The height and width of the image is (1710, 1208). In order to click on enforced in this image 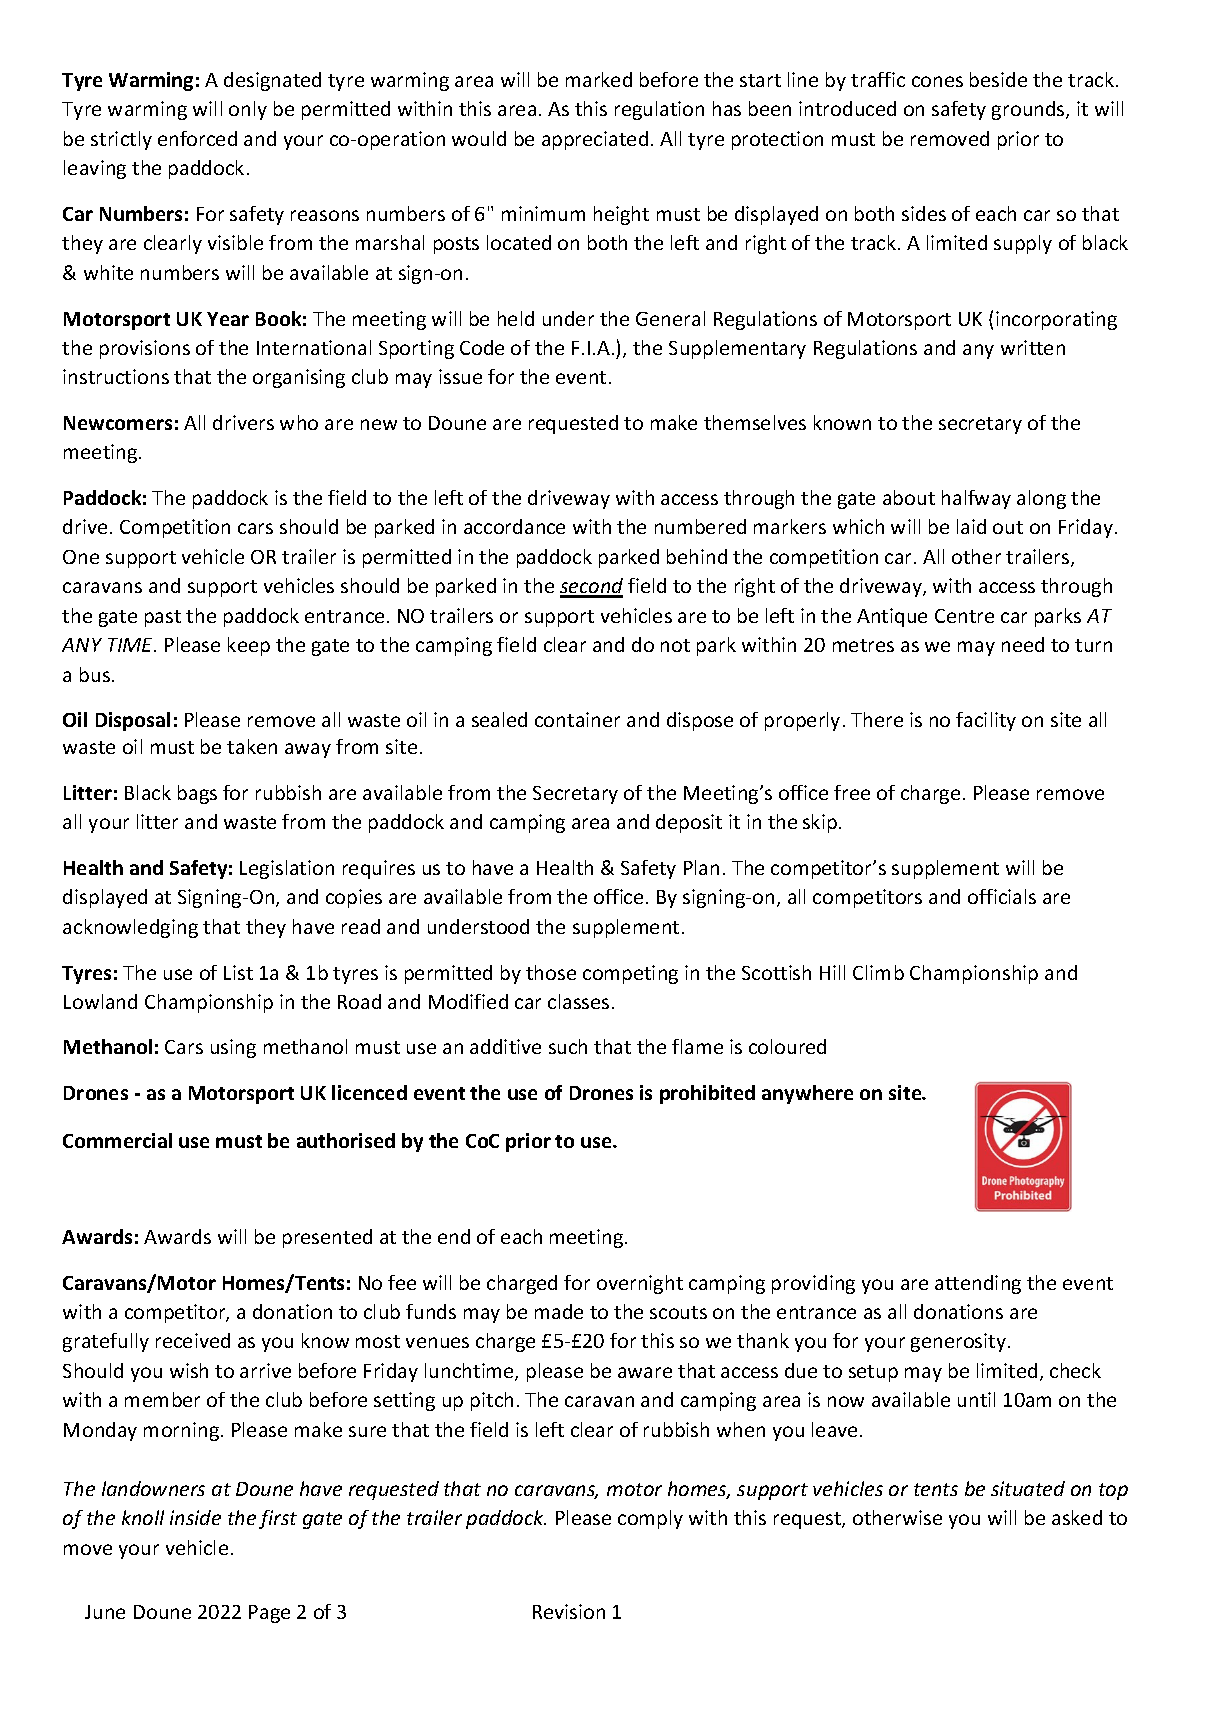, I will do `click(197, 138)`.
